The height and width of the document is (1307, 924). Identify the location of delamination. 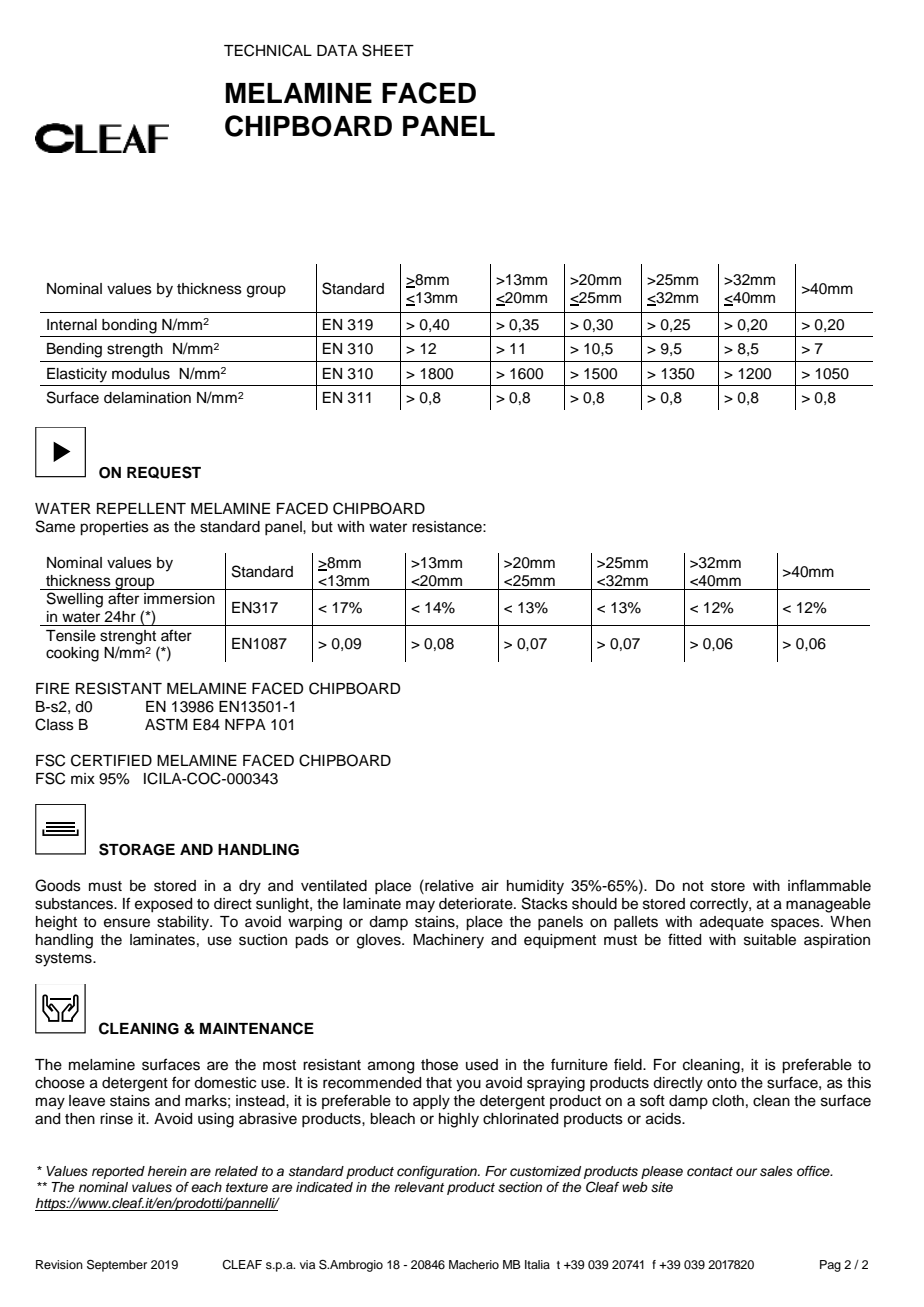
(147, 398).
